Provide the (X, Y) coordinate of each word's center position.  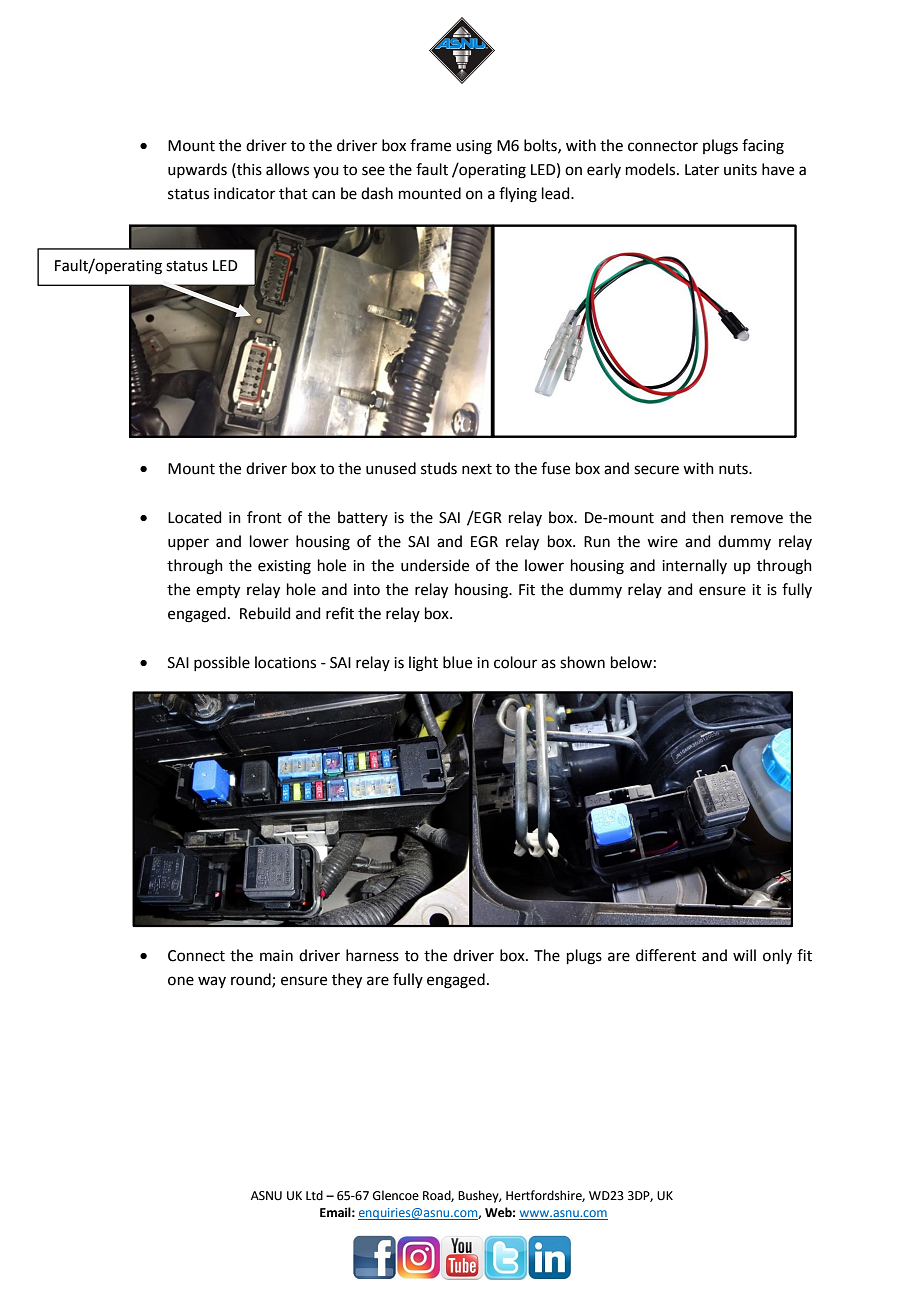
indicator (244, 193)
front (264, 517)
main (276, 956)
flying (518, 195)
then (708, 517)
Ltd (314, 1195)
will (744, 955)
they (347, 981)
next (477, 469)
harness (372, 955)
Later (702, 170)
